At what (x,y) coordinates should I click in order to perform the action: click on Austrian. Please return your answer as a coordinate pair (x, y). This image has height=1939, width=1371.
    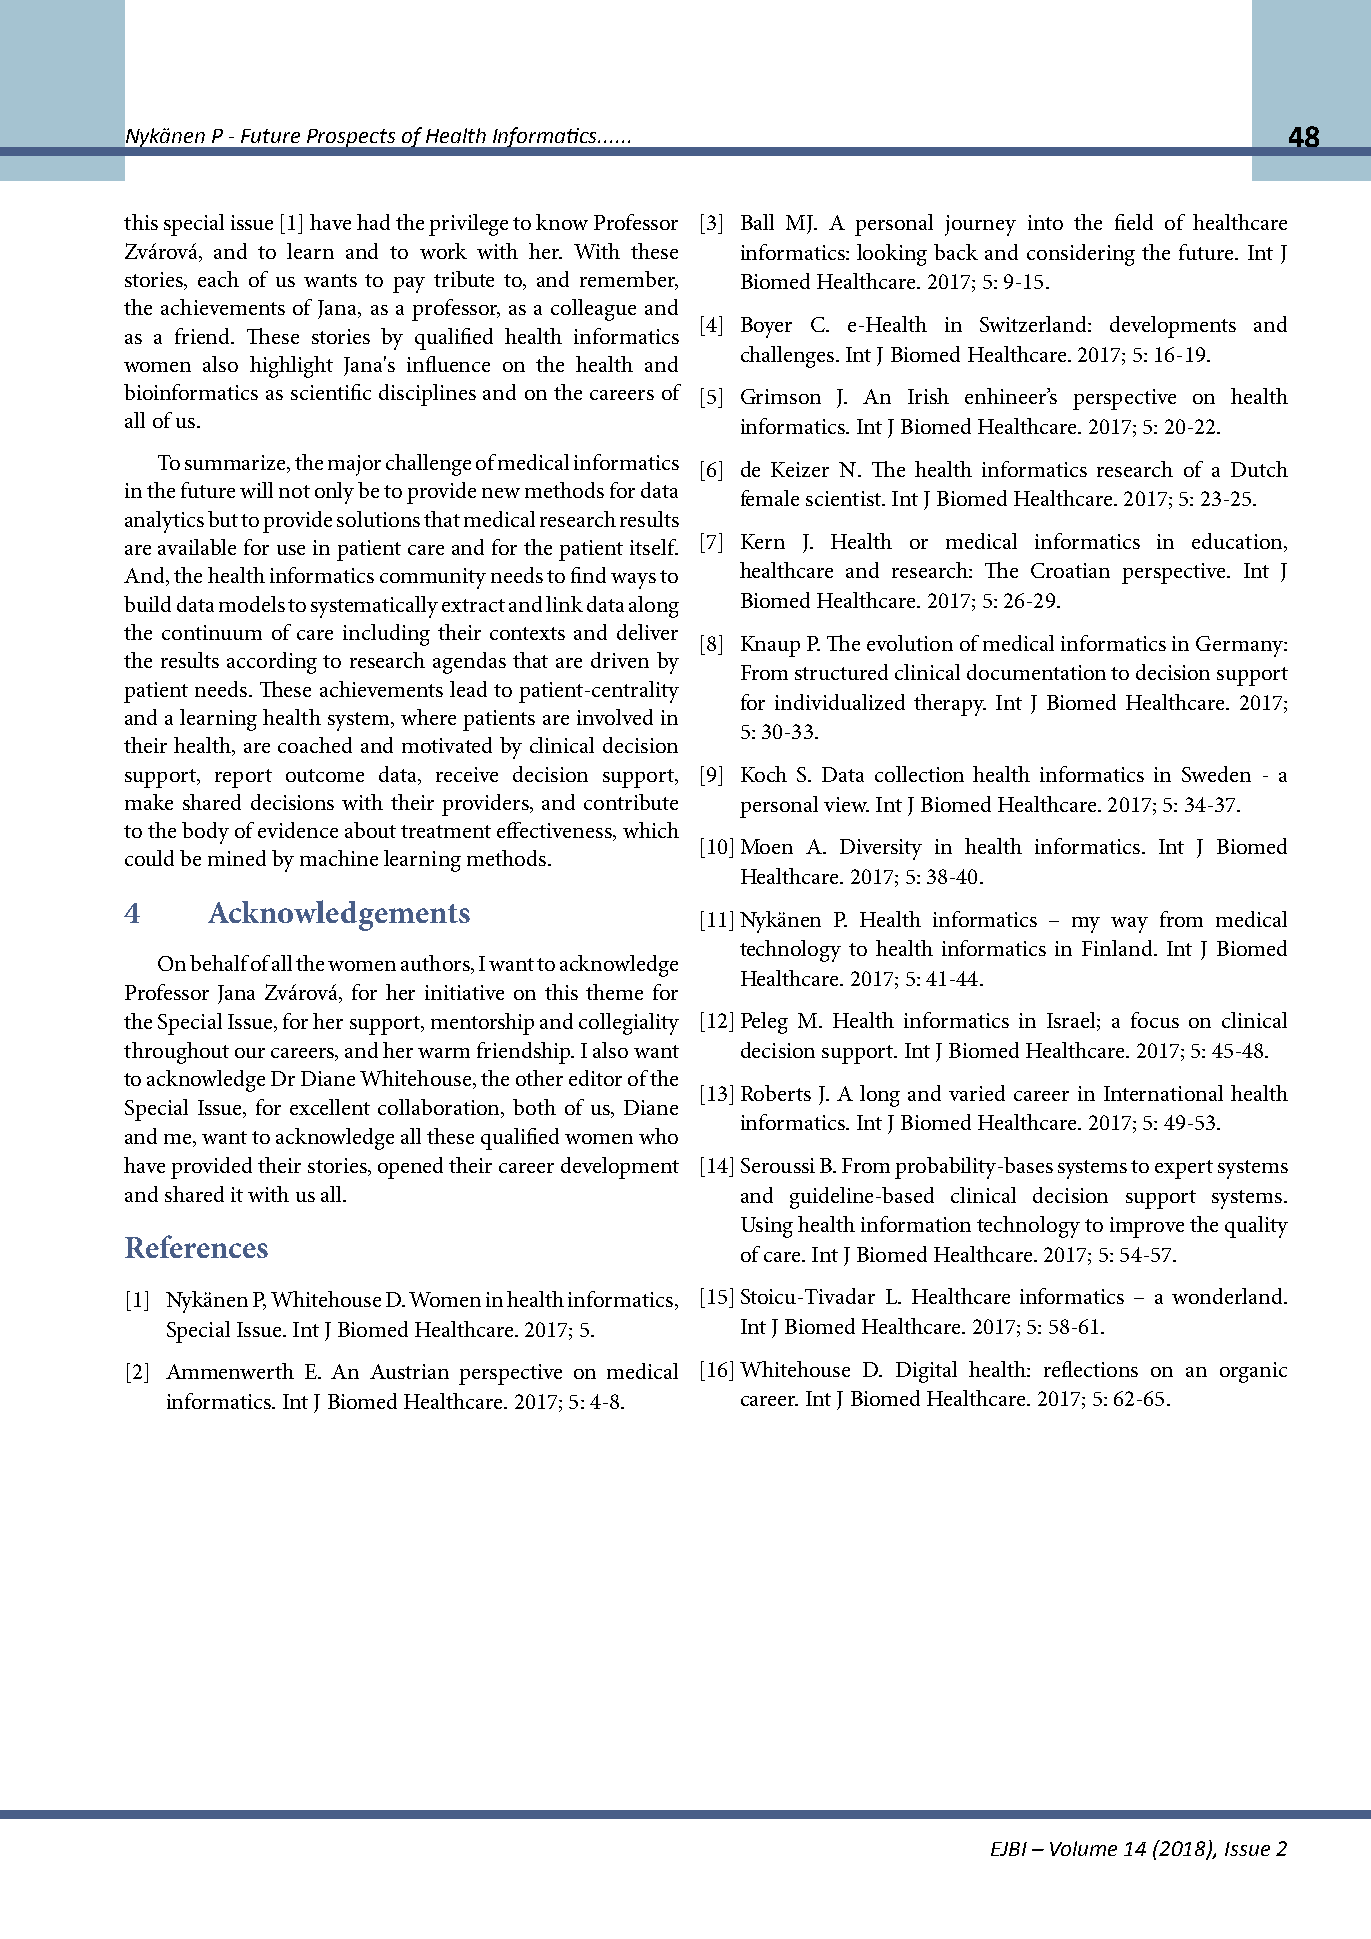
    Looking at the image, I should click on (409, 1371).
